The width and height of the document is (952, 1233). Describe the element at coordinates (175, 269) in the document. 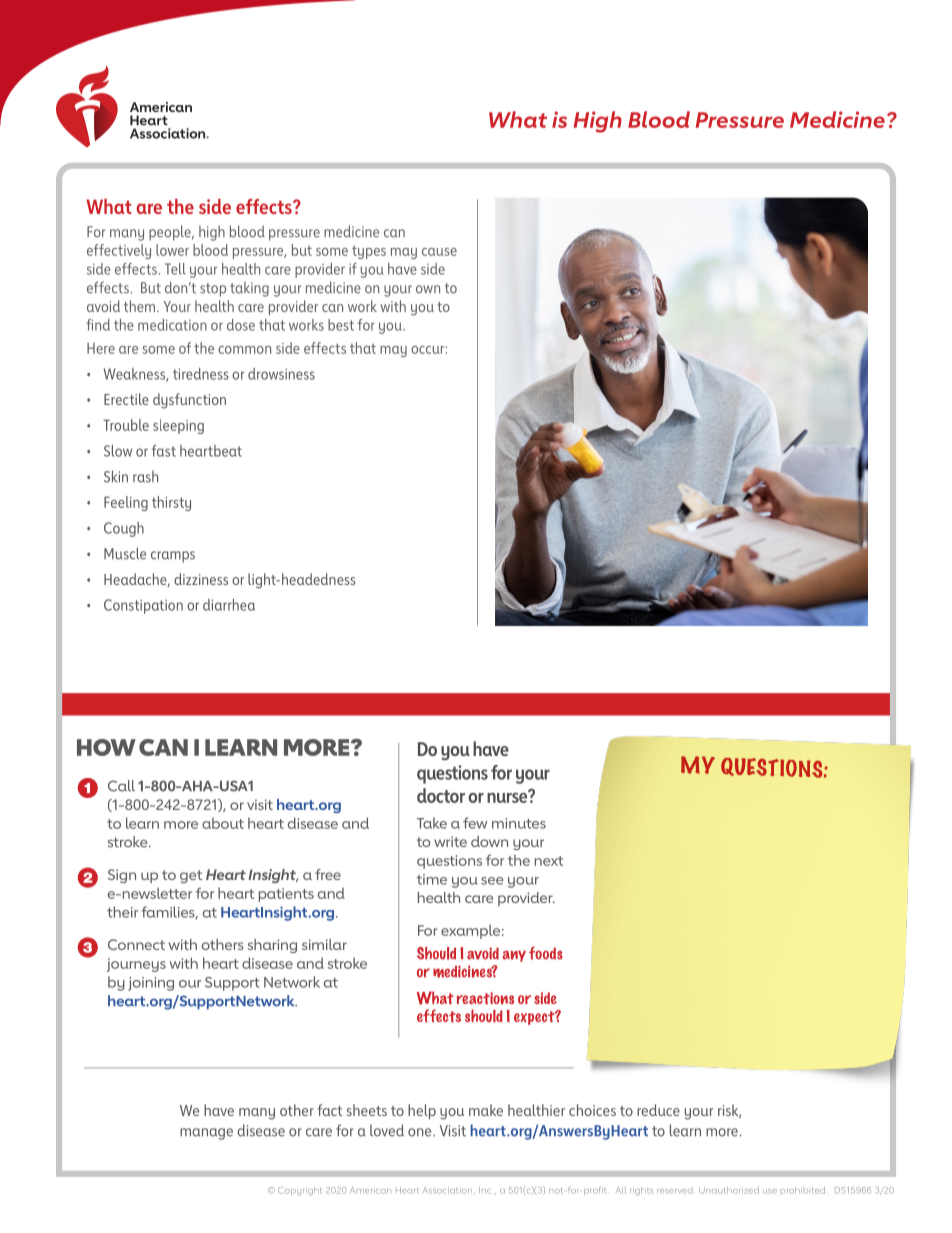

I see `Tell` at that location.
